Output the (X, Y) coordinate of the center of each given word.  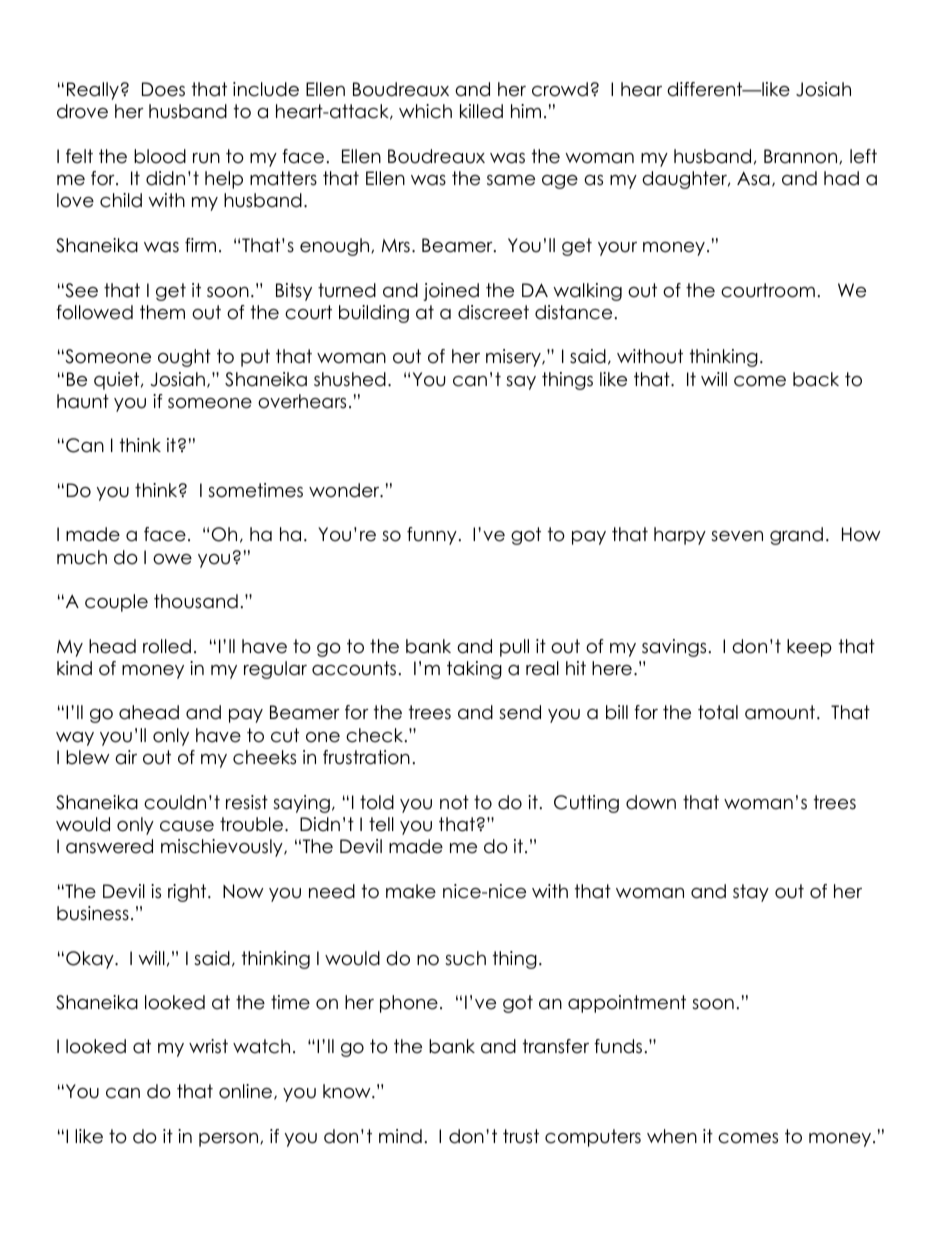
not (454, 802)
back (816, 379)
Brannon (802, 156)
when (672, 1136)
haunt (83, 401)
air (126, 757)
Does (163, 89)
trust (521, 1136)
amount (780, 712)
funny (432, 536)
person (230, 1140)
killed (481, 111)
